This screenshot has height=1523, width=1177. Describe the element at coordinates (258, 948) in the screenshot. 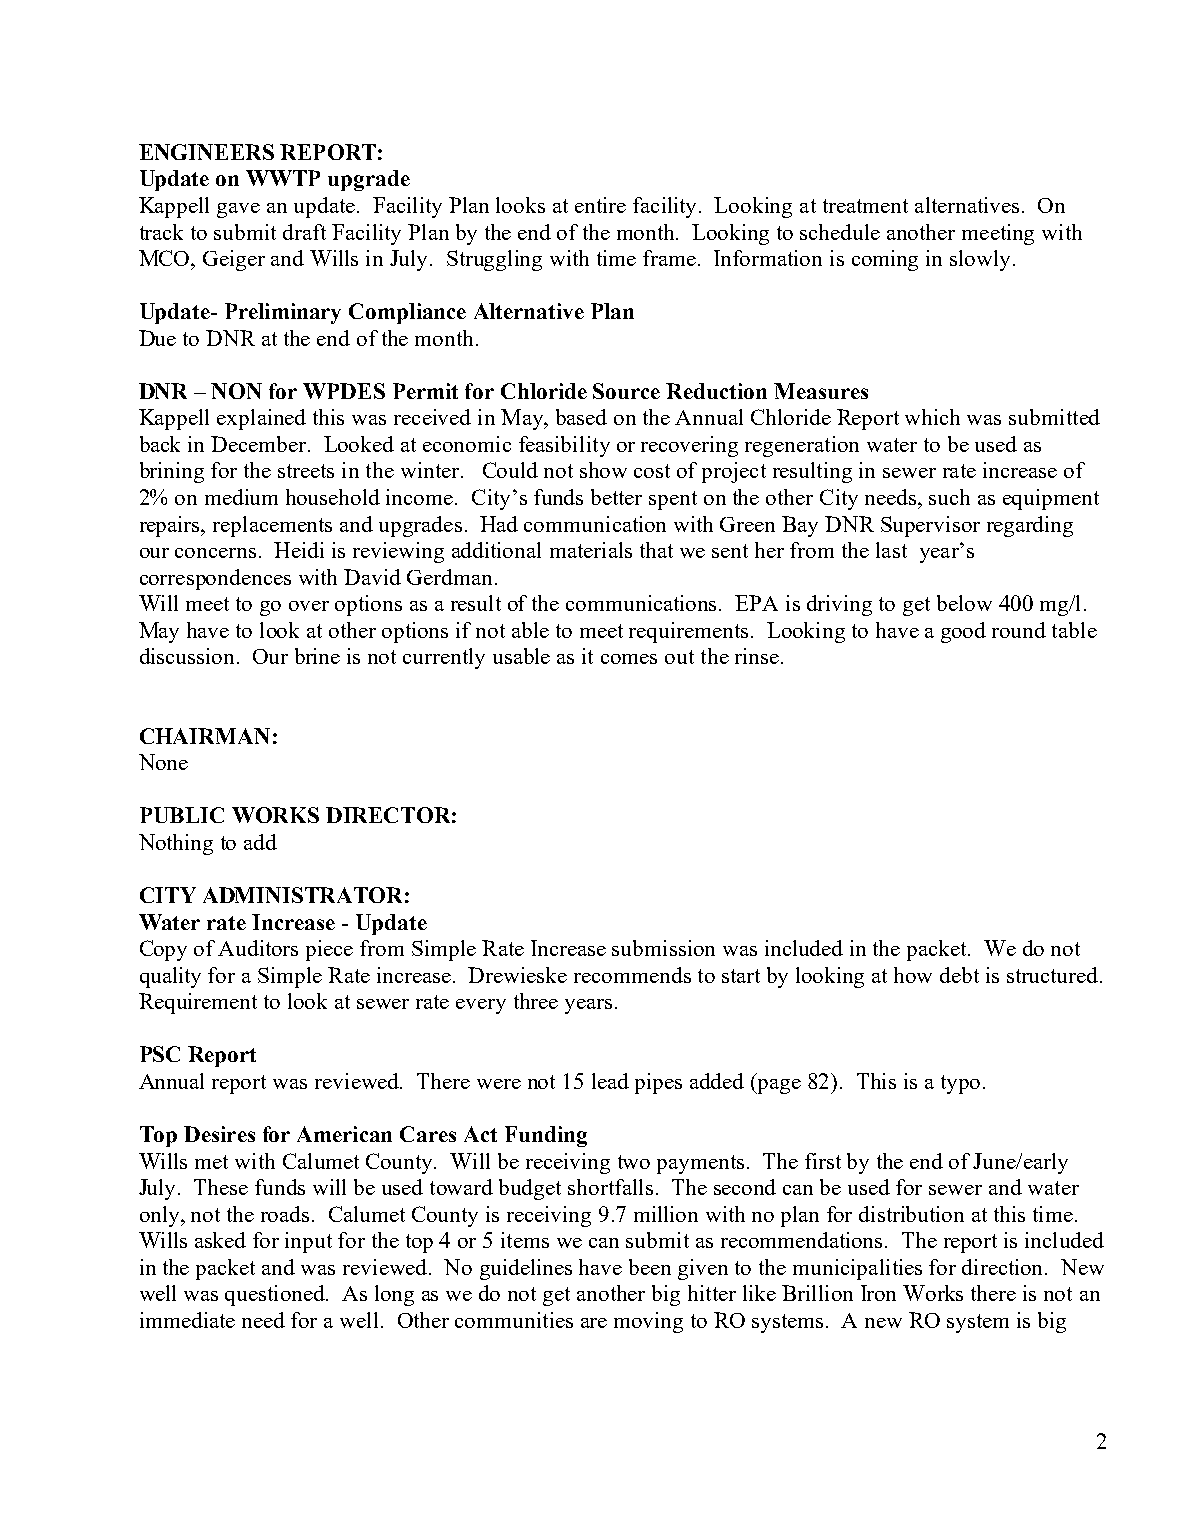

I see `Auditors` at that location.
